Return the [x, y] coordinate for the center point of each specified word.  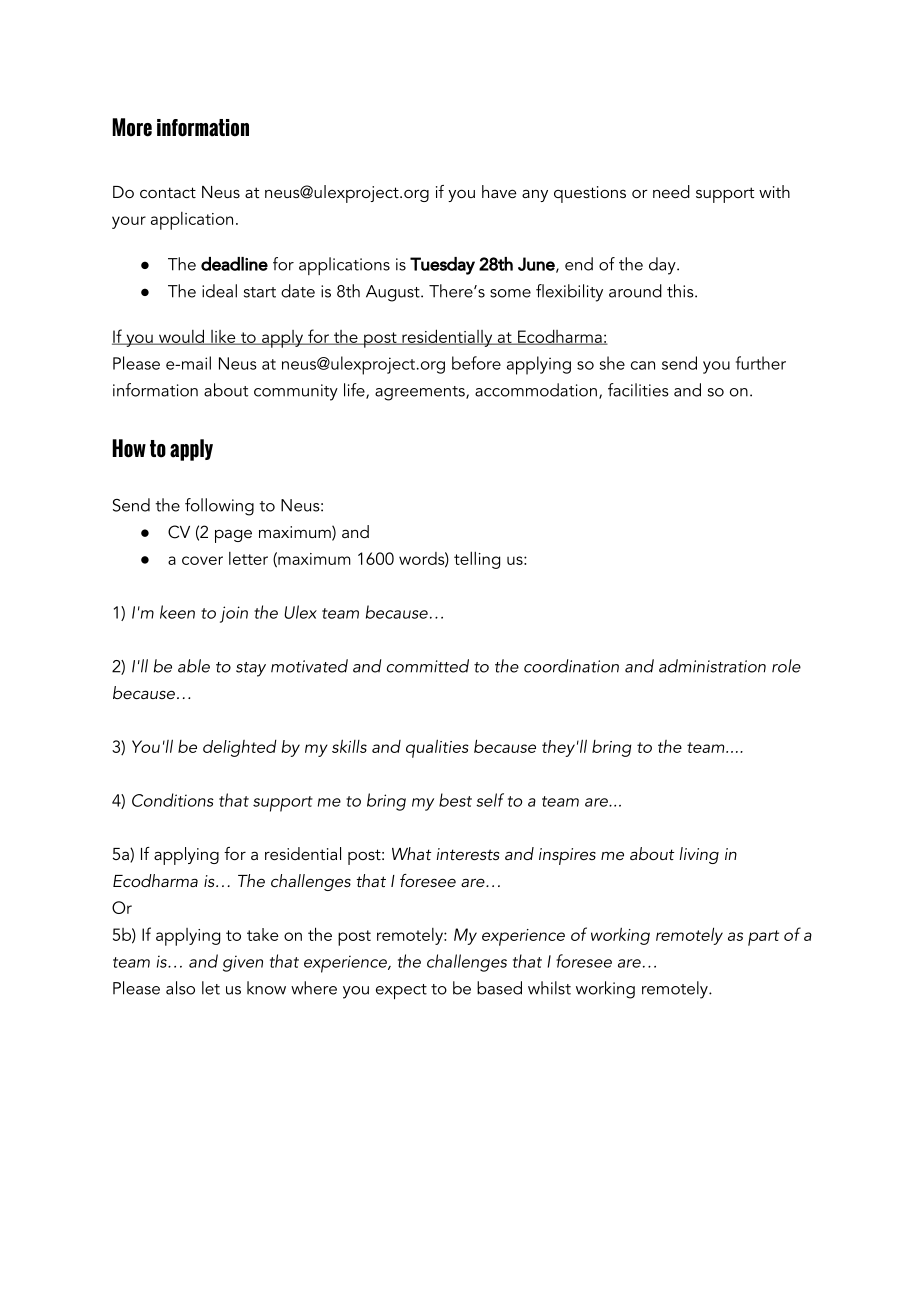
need [671, 191]
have [499, 191]
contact [168, 192]
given [243, 963]
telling [477, 560]
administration [712, 666]
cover [202, 560]
